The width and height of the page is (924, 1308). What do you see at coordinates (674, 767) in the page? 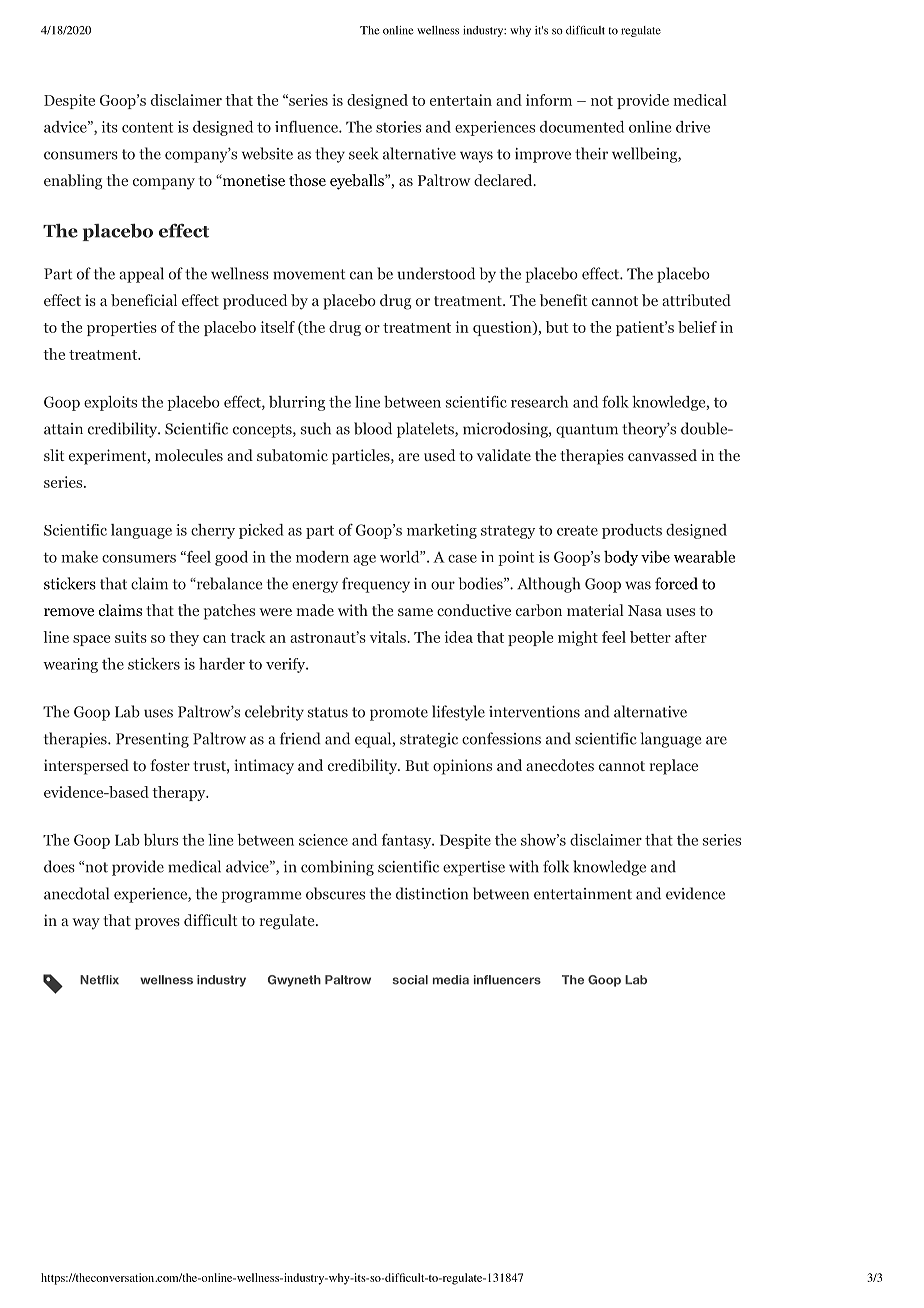
I see `replace` at bounding box center [674, 767].
